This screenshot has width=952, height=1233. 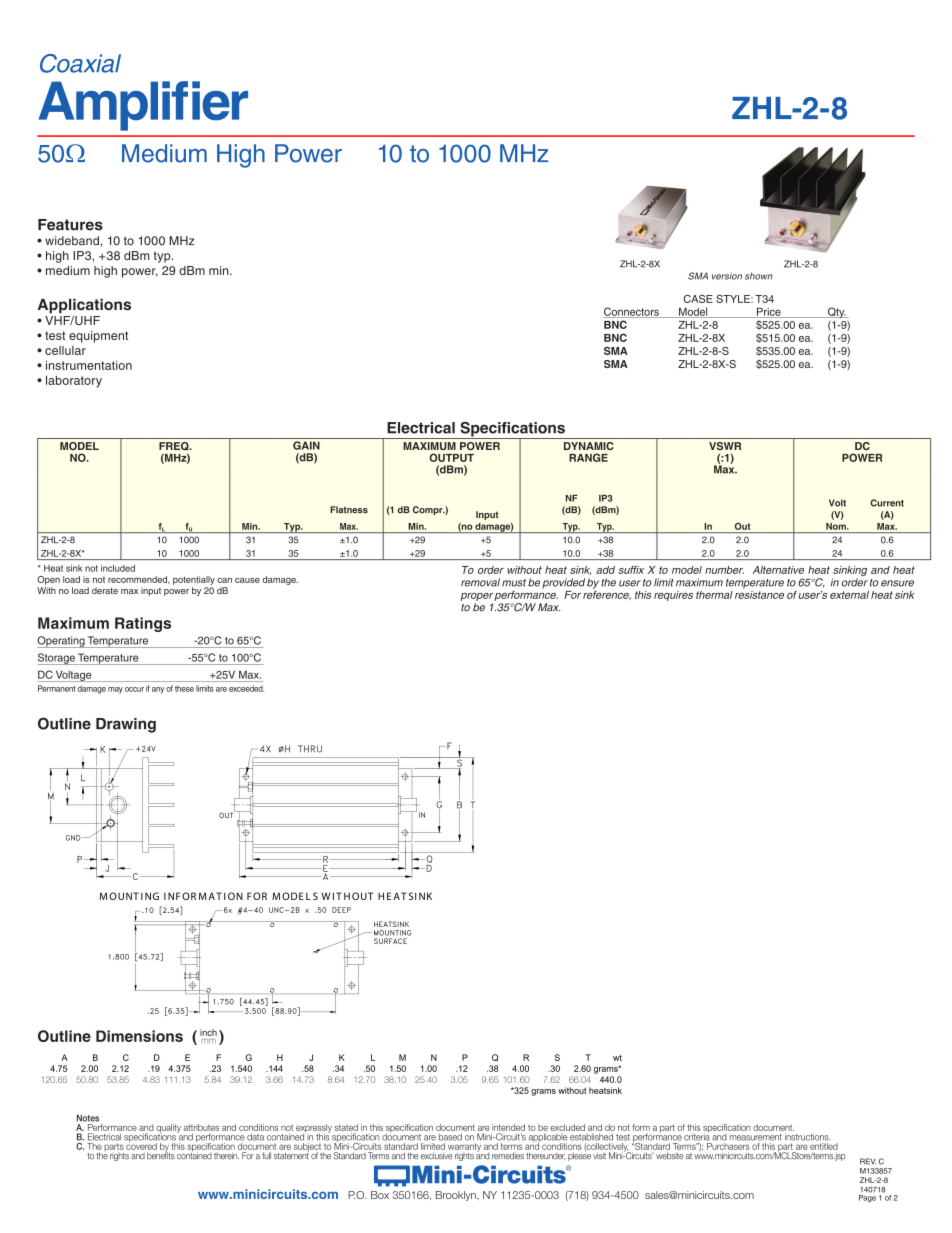 What do you see at coordinates (476, 597) in the screenshot?
I see `proper` at bounding box center [476, 597].
